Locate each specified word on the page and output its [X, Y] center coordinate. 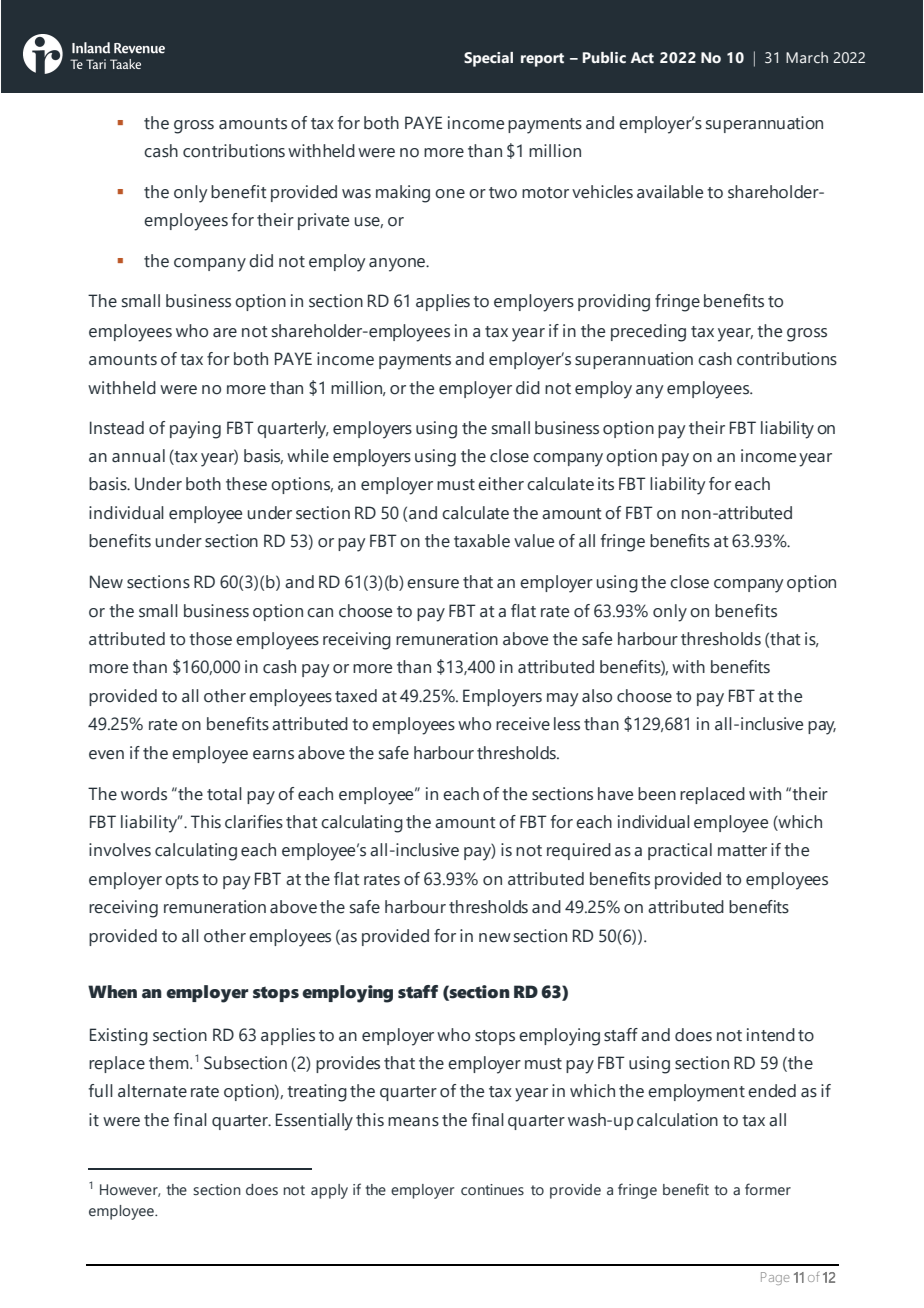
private [323, 221]
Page [775, 1278]
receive [523, 724]
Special [488, 59]
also [597, 696]
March [807, 58]
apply [329, 1191]
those [210, 639]
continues [492, 1190]
